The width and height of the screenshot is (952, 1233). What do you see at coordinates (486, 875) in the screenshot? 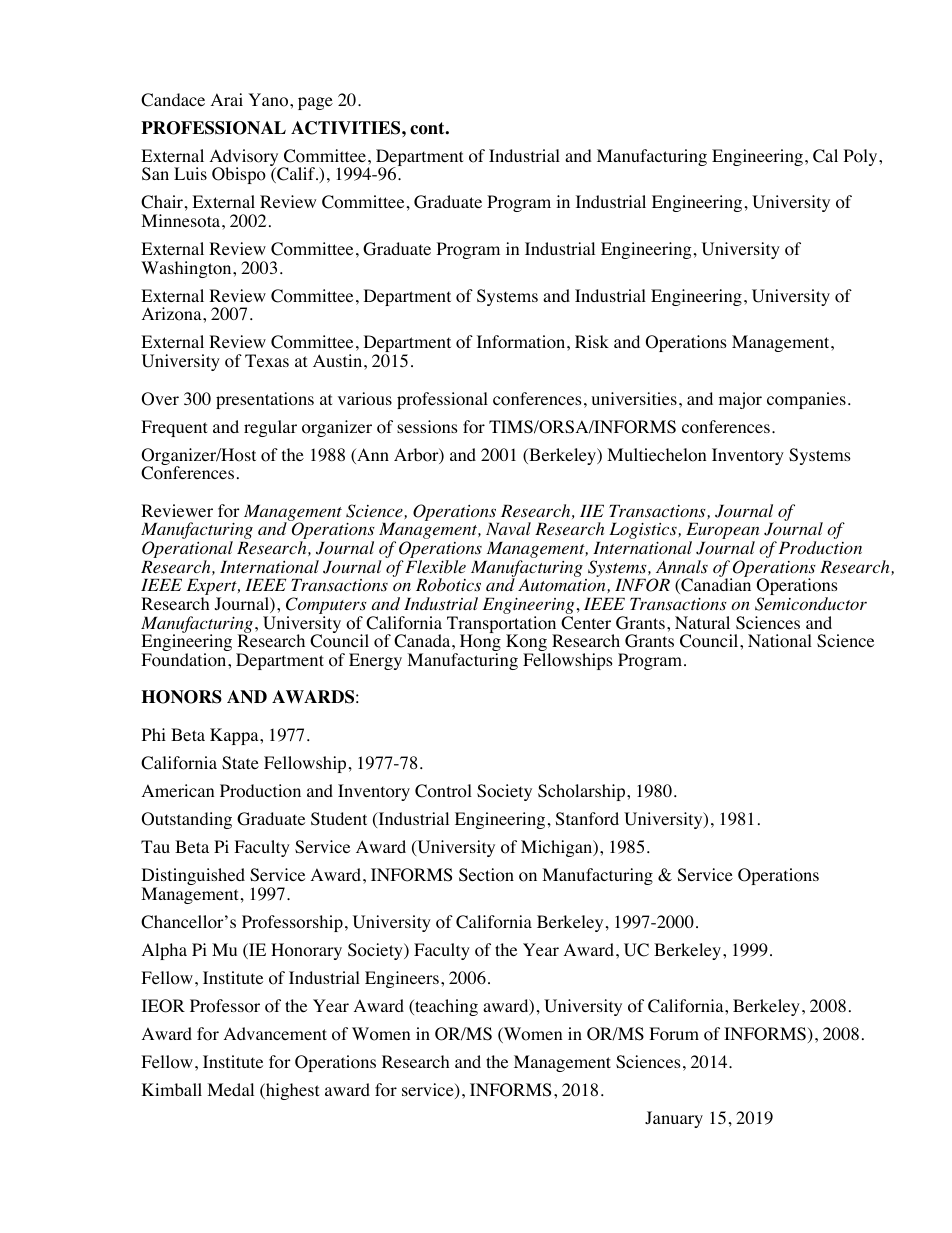
I see `Section` at bounding box center [486, 875].
